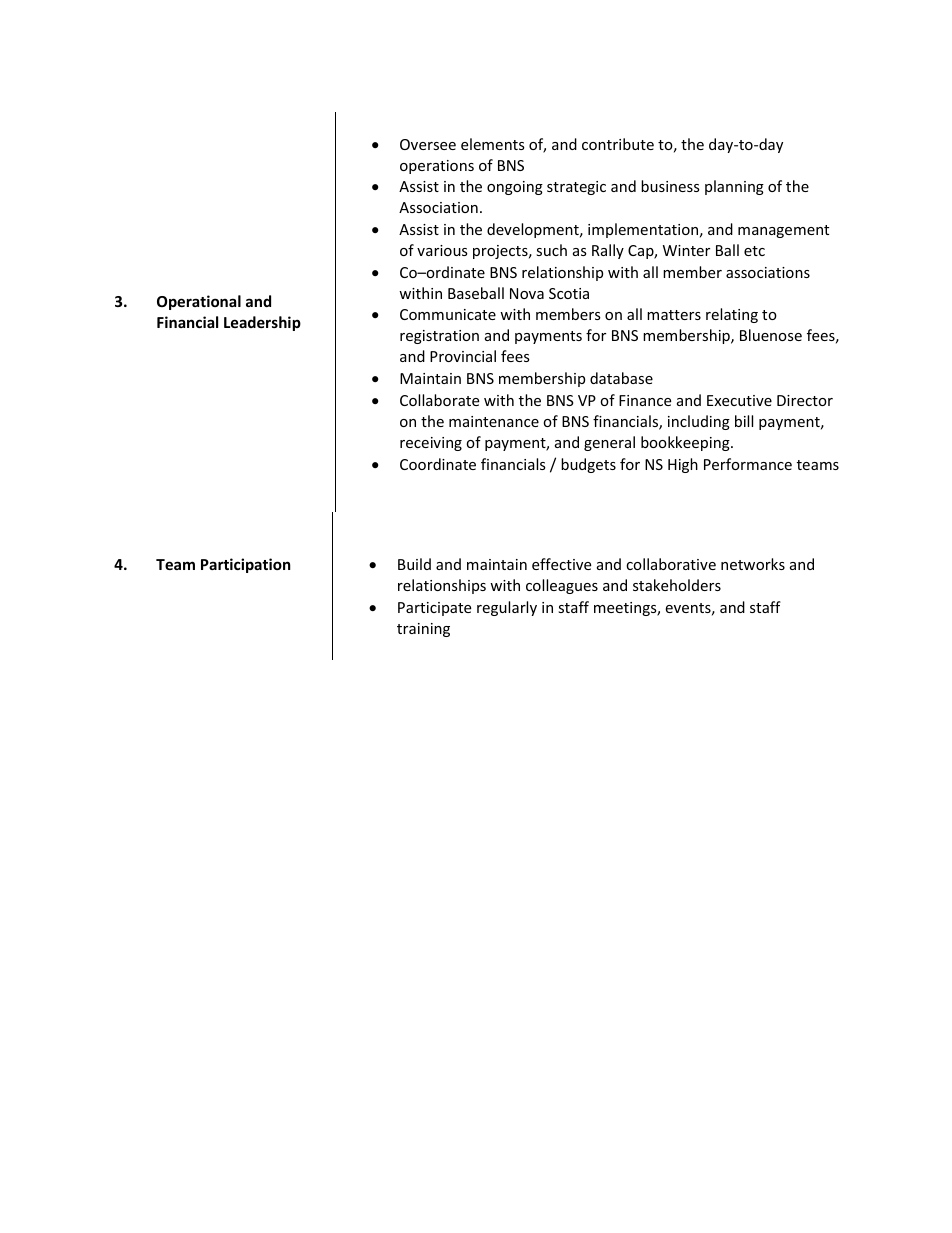 The height and width of the image is (1233, 952). Describe the element at coordinates (507, 608) in the image. I see `regularly` at that location.
